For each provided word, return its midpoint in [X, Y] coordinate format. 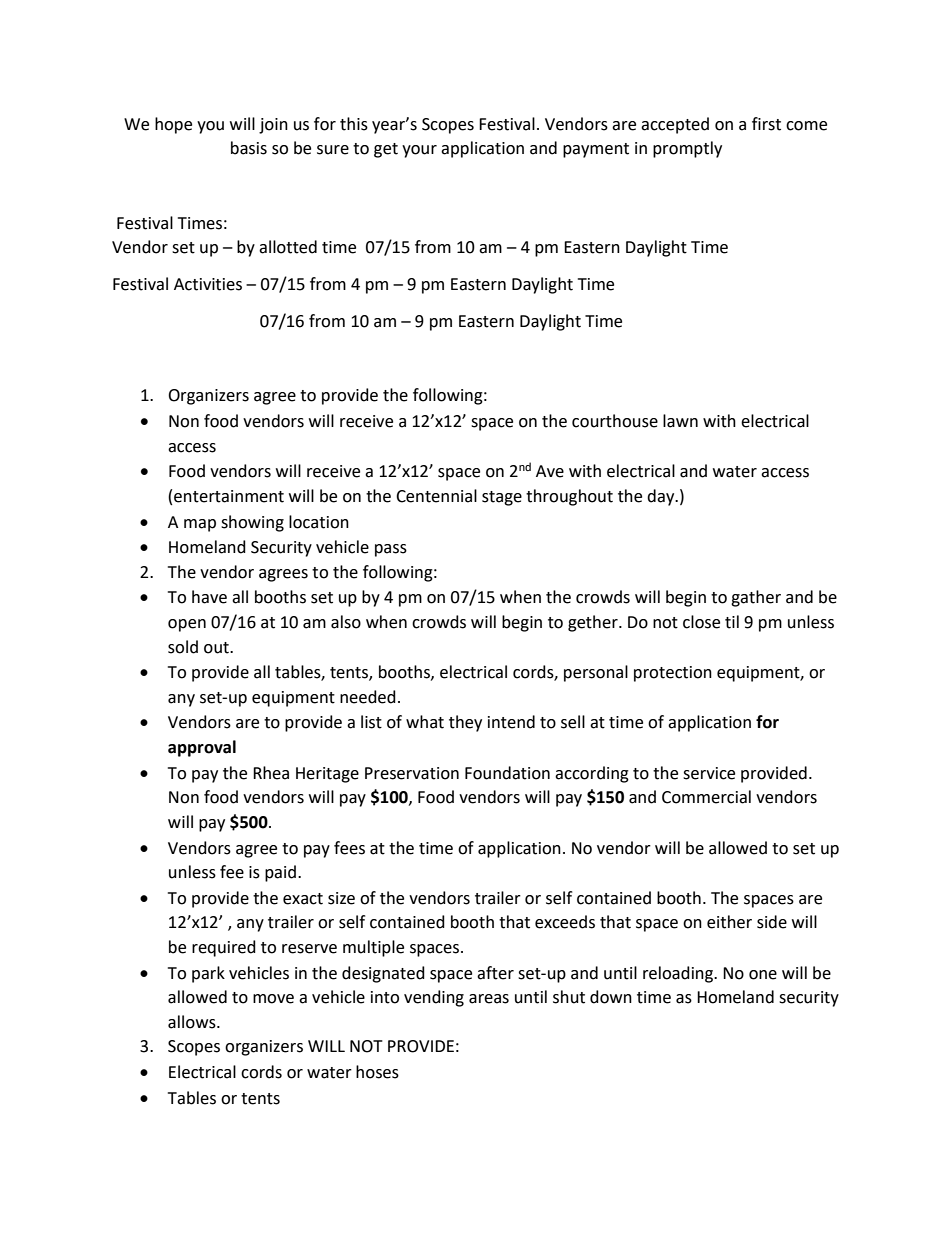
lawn [680, 421]
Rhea [271, 773]
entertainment [229, 496]
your [419, 151]
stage [502, 498]
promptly [687, 149]
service [709, 773]
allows [193, 1022]
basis [249, 148]
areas [489, 999]
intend [511, 722]
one [763, 975]
